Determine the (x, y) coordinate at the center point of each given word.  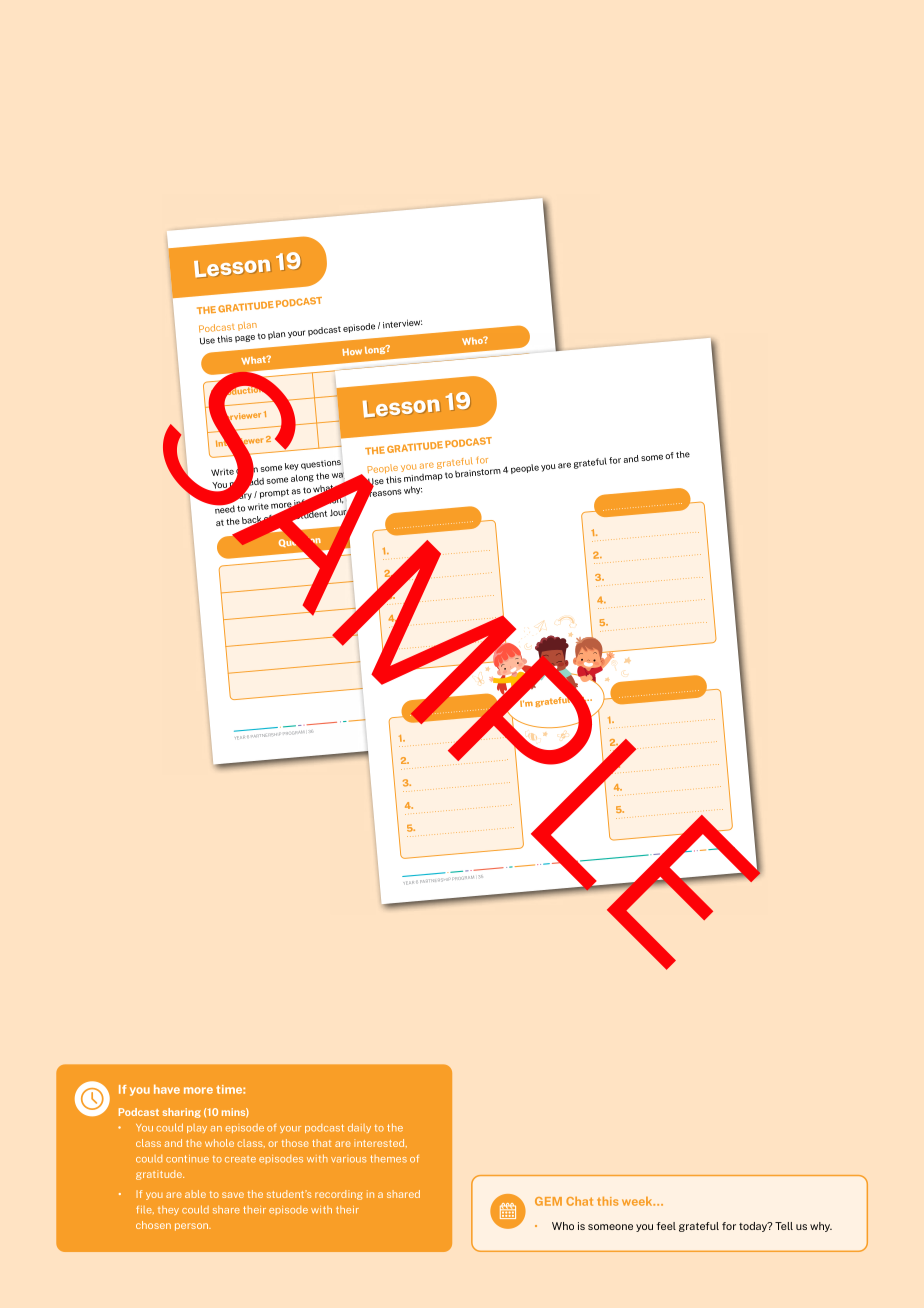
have (167, 1089)
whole (219, 1143)
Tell (784, 1226)
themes (388, 1159)
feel (666, 1226)
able (195, 1194)
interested (380, 1143)
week (638, 1201)
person (193, 1227)
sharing (182, 1113)
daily (359, 1128)
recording (339, 1195)
